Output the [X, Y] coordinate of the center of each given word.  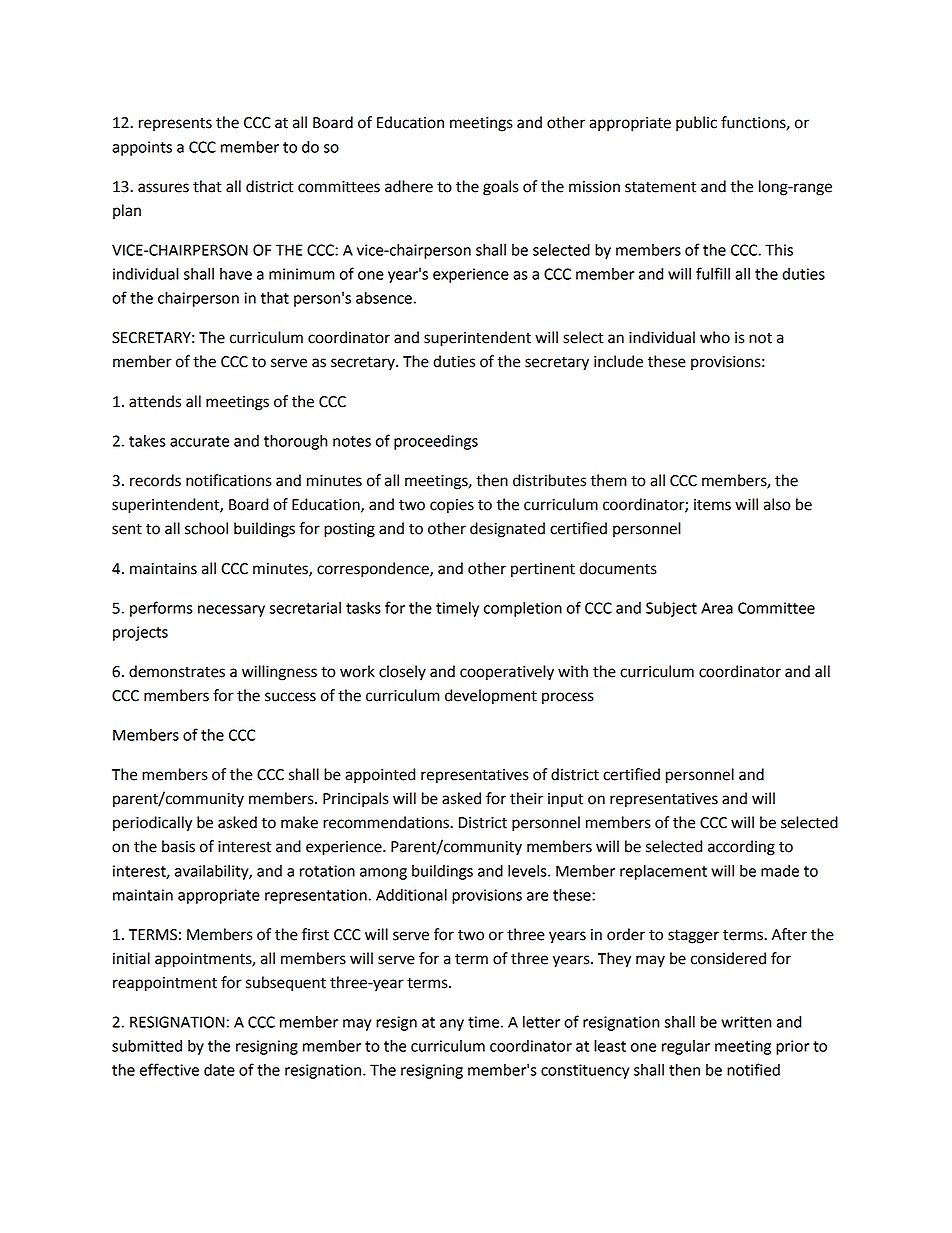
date [219, 1070]
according [741, 848]
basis [178, 846]
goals [501, 188]
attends [155, 401]
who [715, 337]
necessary [231, 611]
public [696, 124]
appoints [142, 148]
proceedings [436, 442]
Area [717, 608]
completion [523, 609]
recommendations [387, 822]
